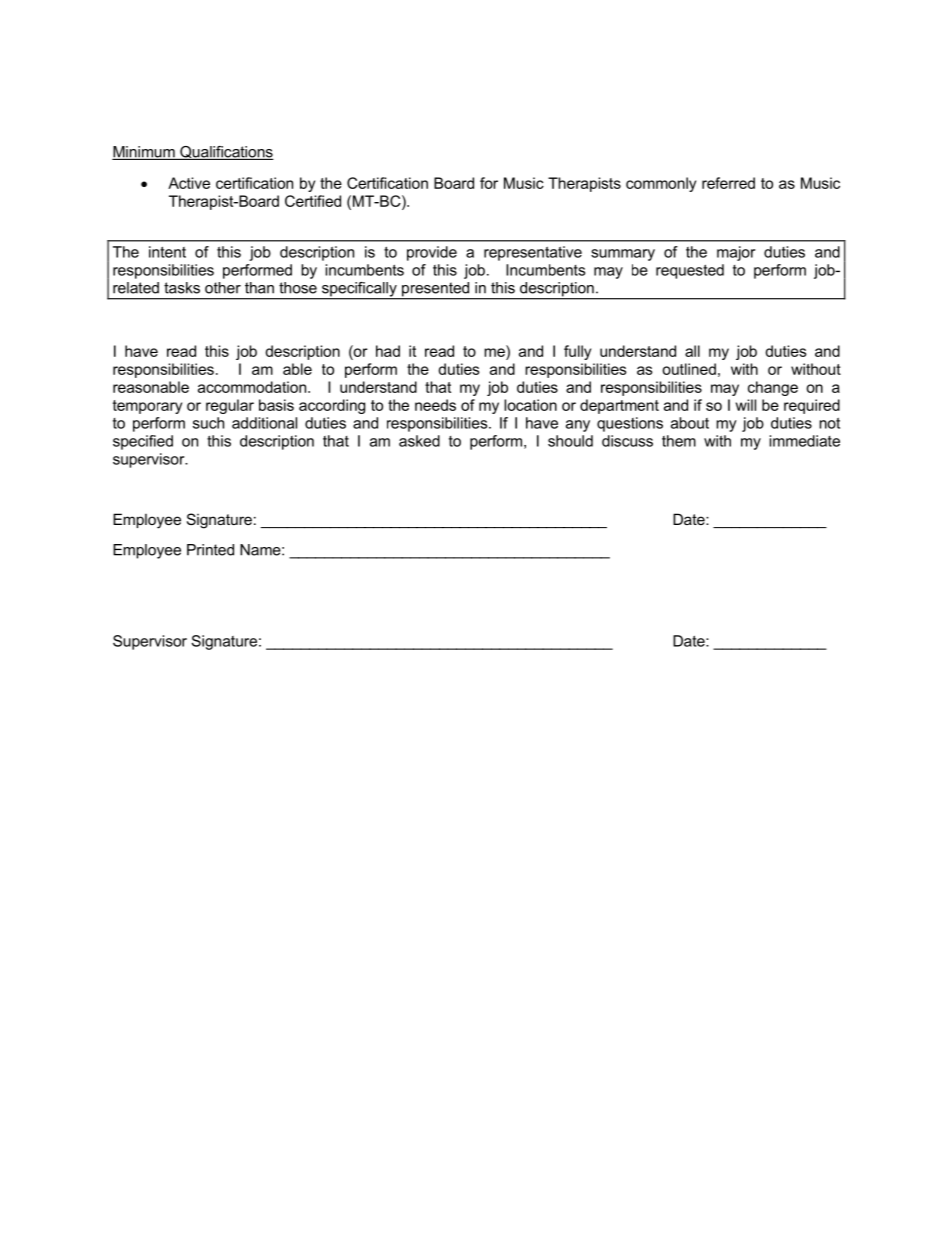 The image size is (952, 1233). What do you see at coordinates (226, 153) in the screenshot?
I see `Qualifications` at bounding box center [226, 153].
